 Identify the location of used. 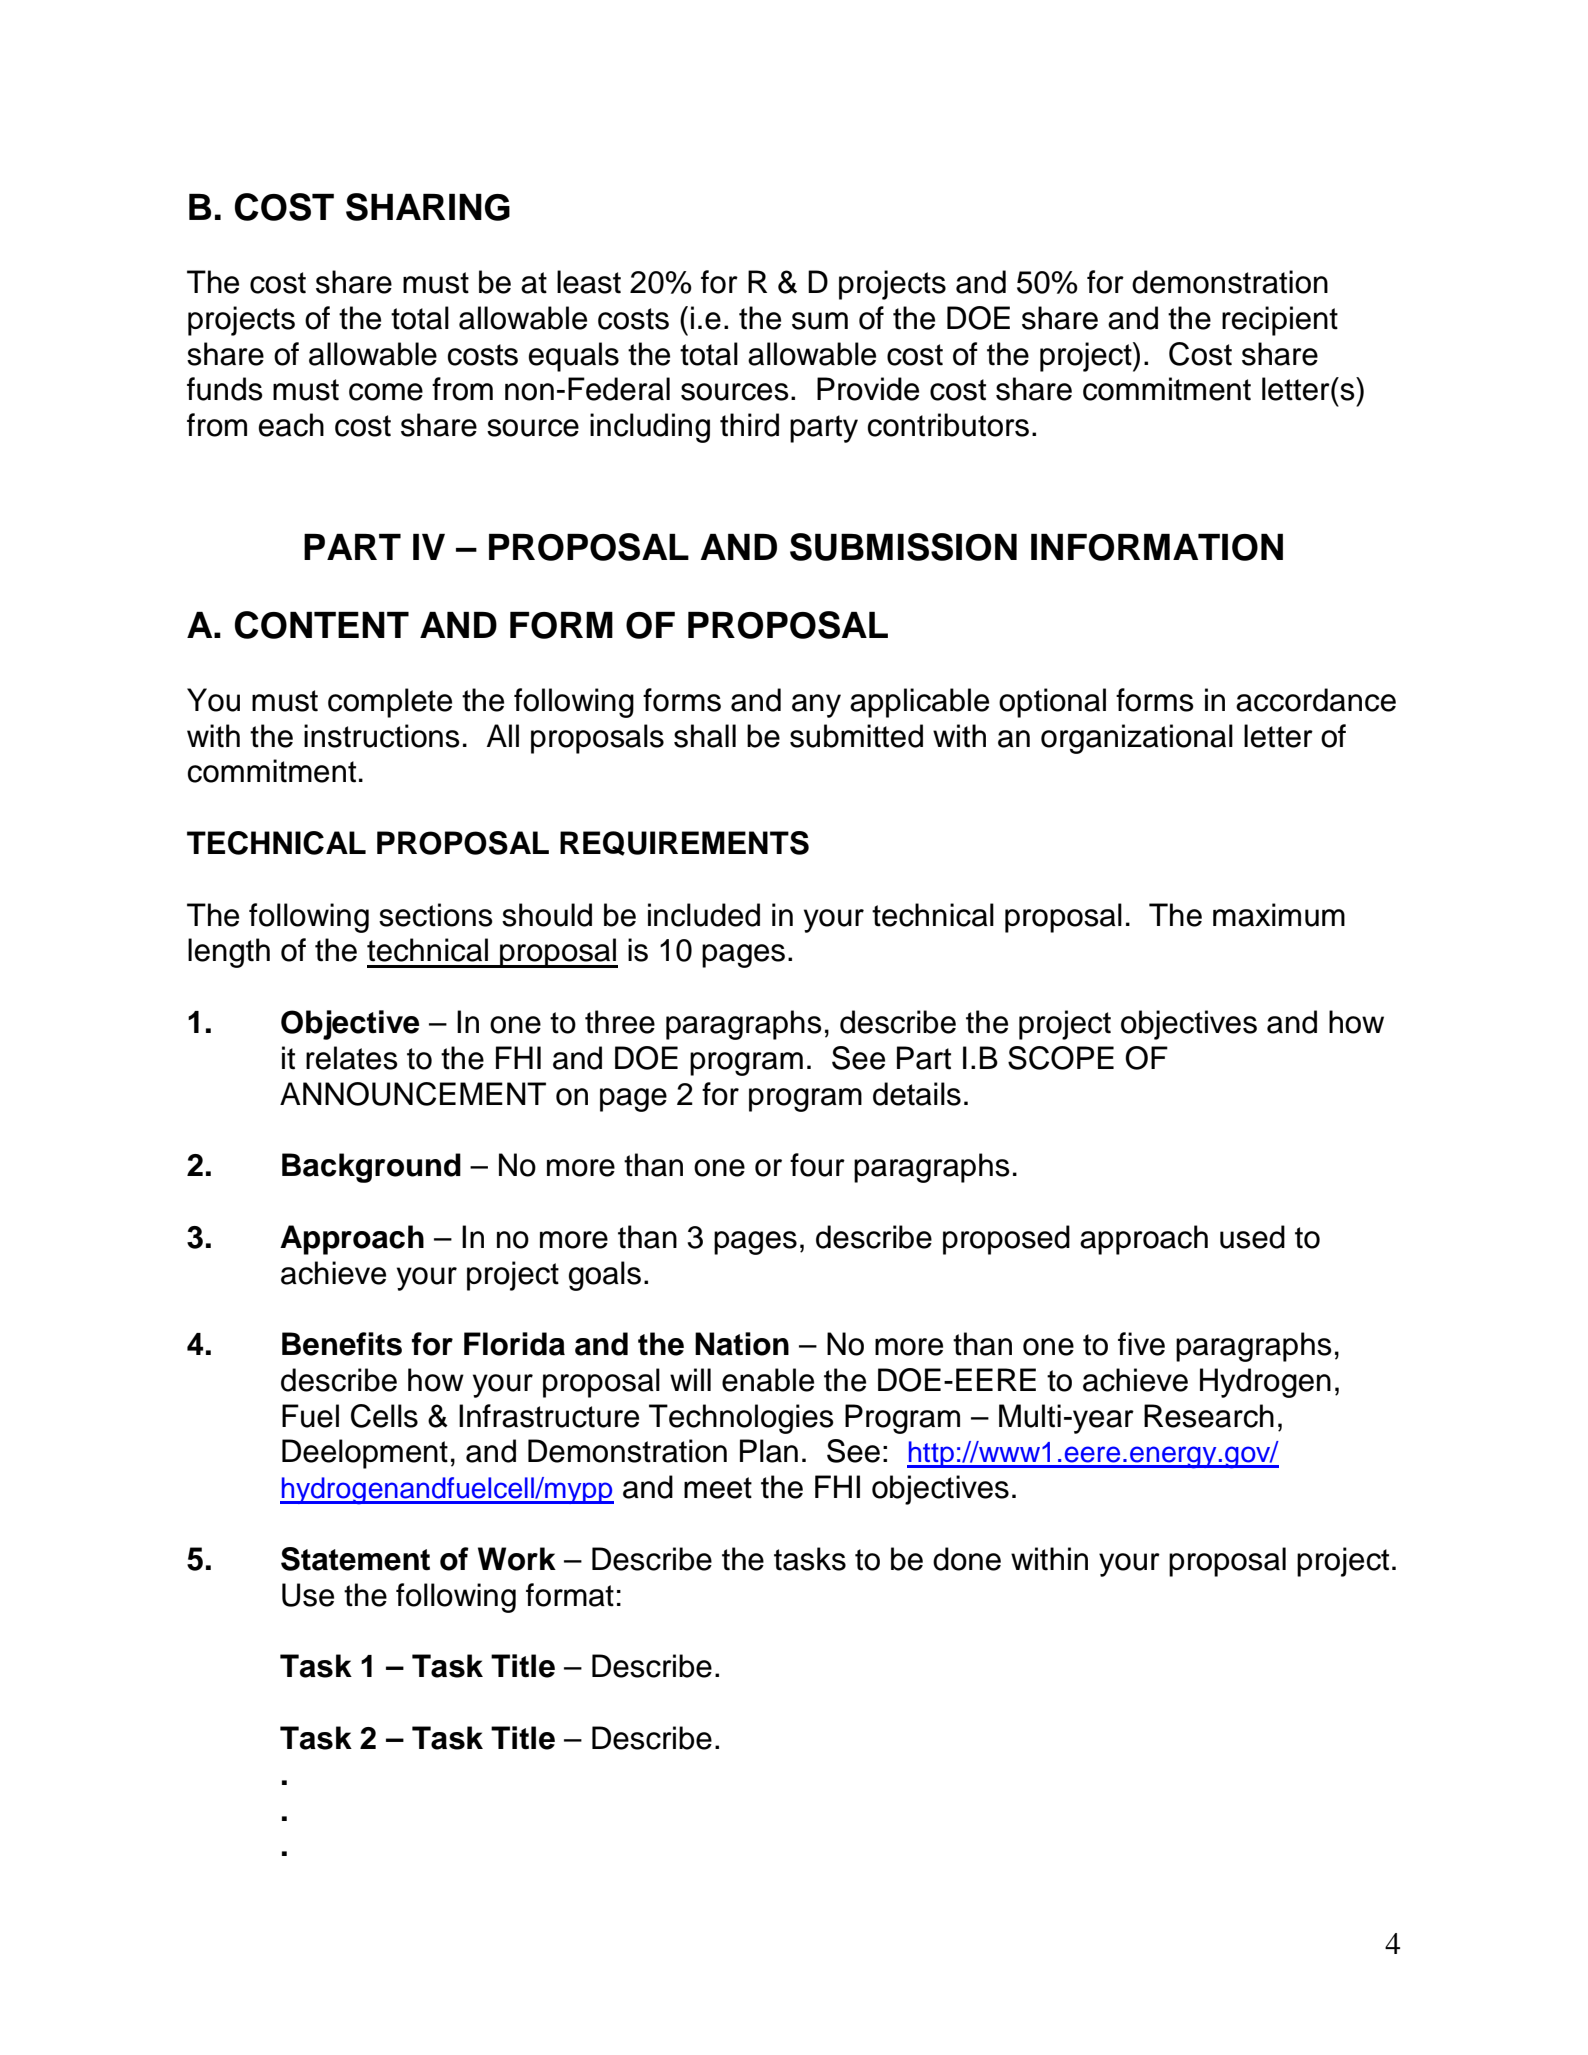
(1252, 1237).
